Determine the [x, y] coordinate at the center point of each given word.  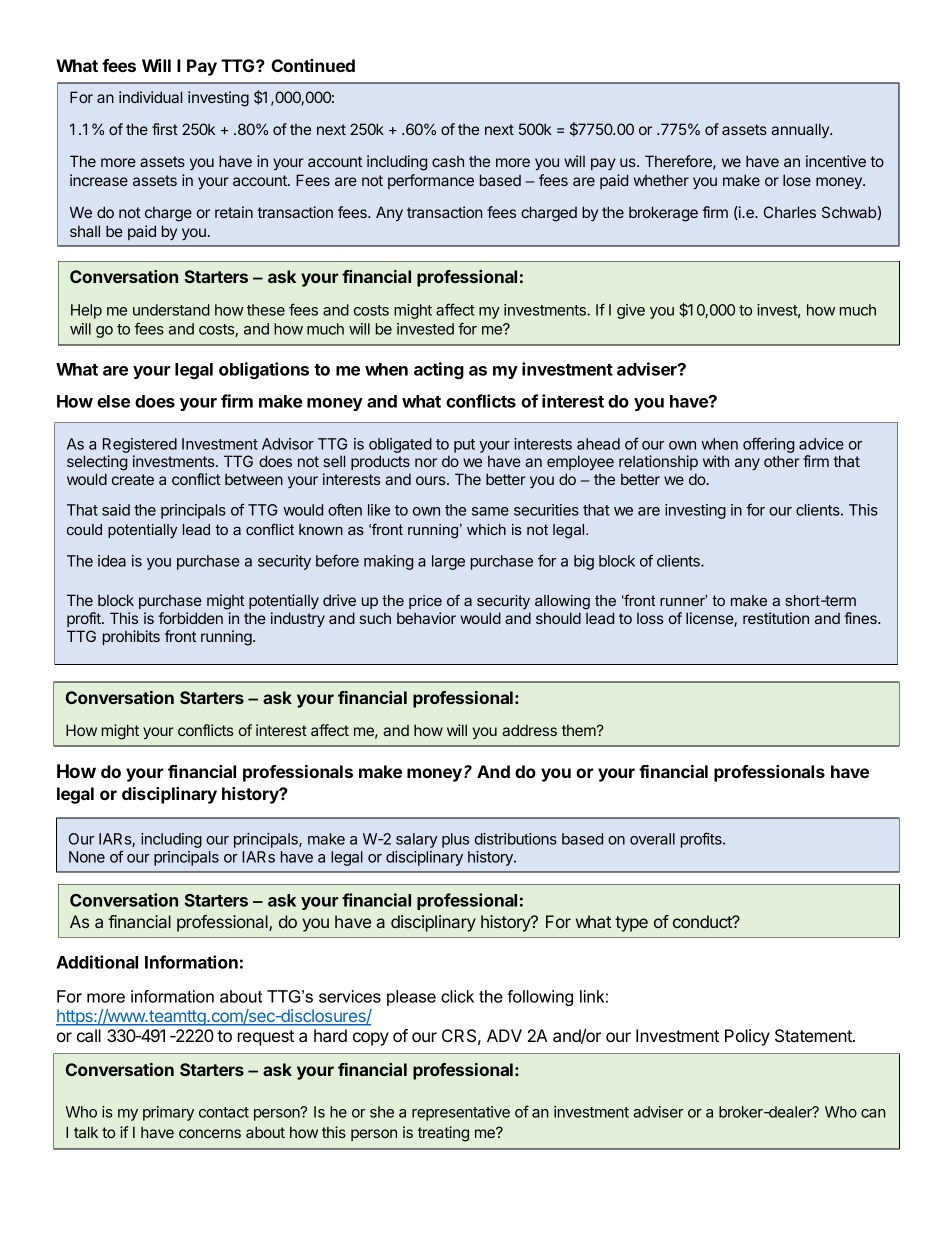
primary [168, 1113]
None [87, 857]
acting [439, 370]
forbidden [190, 618]
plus [455, 840]
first [165, 129]
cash [448, 161]
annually [801, 130]
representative [461, 1113]
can [873, 1113]
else [113, 401]
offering [768, 445]
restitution [776, 618]
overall [652, 839]
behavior [426, 618]
